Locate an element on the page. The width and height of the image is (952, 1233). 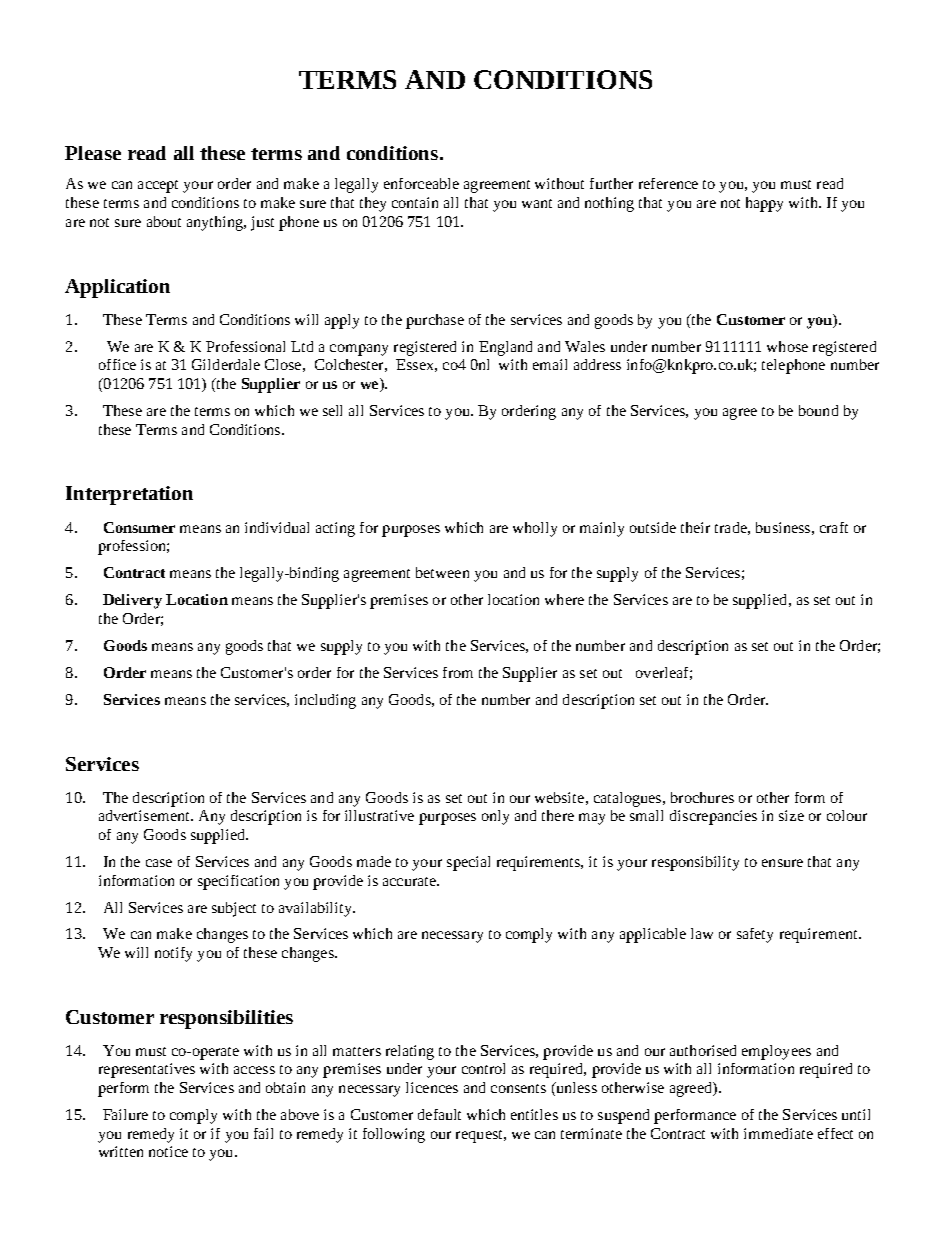
notice is located at coordinates (168, 1151).
